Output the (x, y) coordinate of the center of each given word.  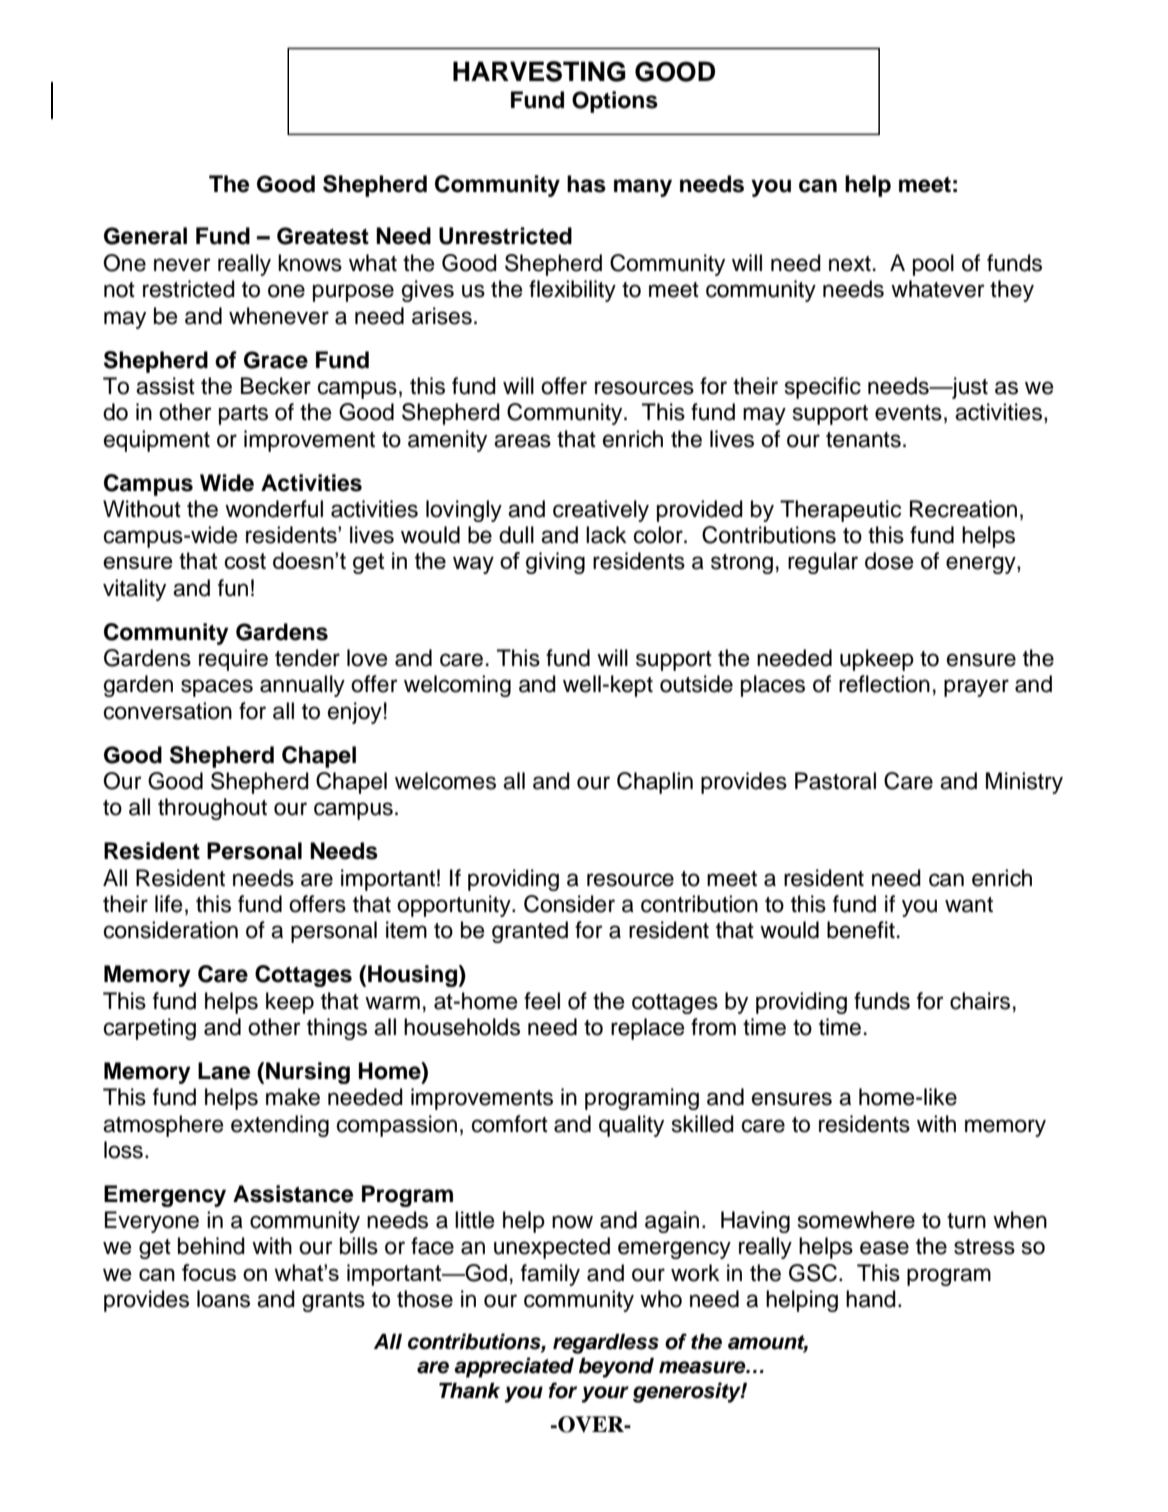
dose (889, 561)
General (145, 236)
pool (933, 265)
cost (245, 561)
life (168, 904)
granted (530, 932)
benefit (861, 930)
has (586, 184)
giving (555, 563)
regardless (606, 1344)
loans (223, 1299)
